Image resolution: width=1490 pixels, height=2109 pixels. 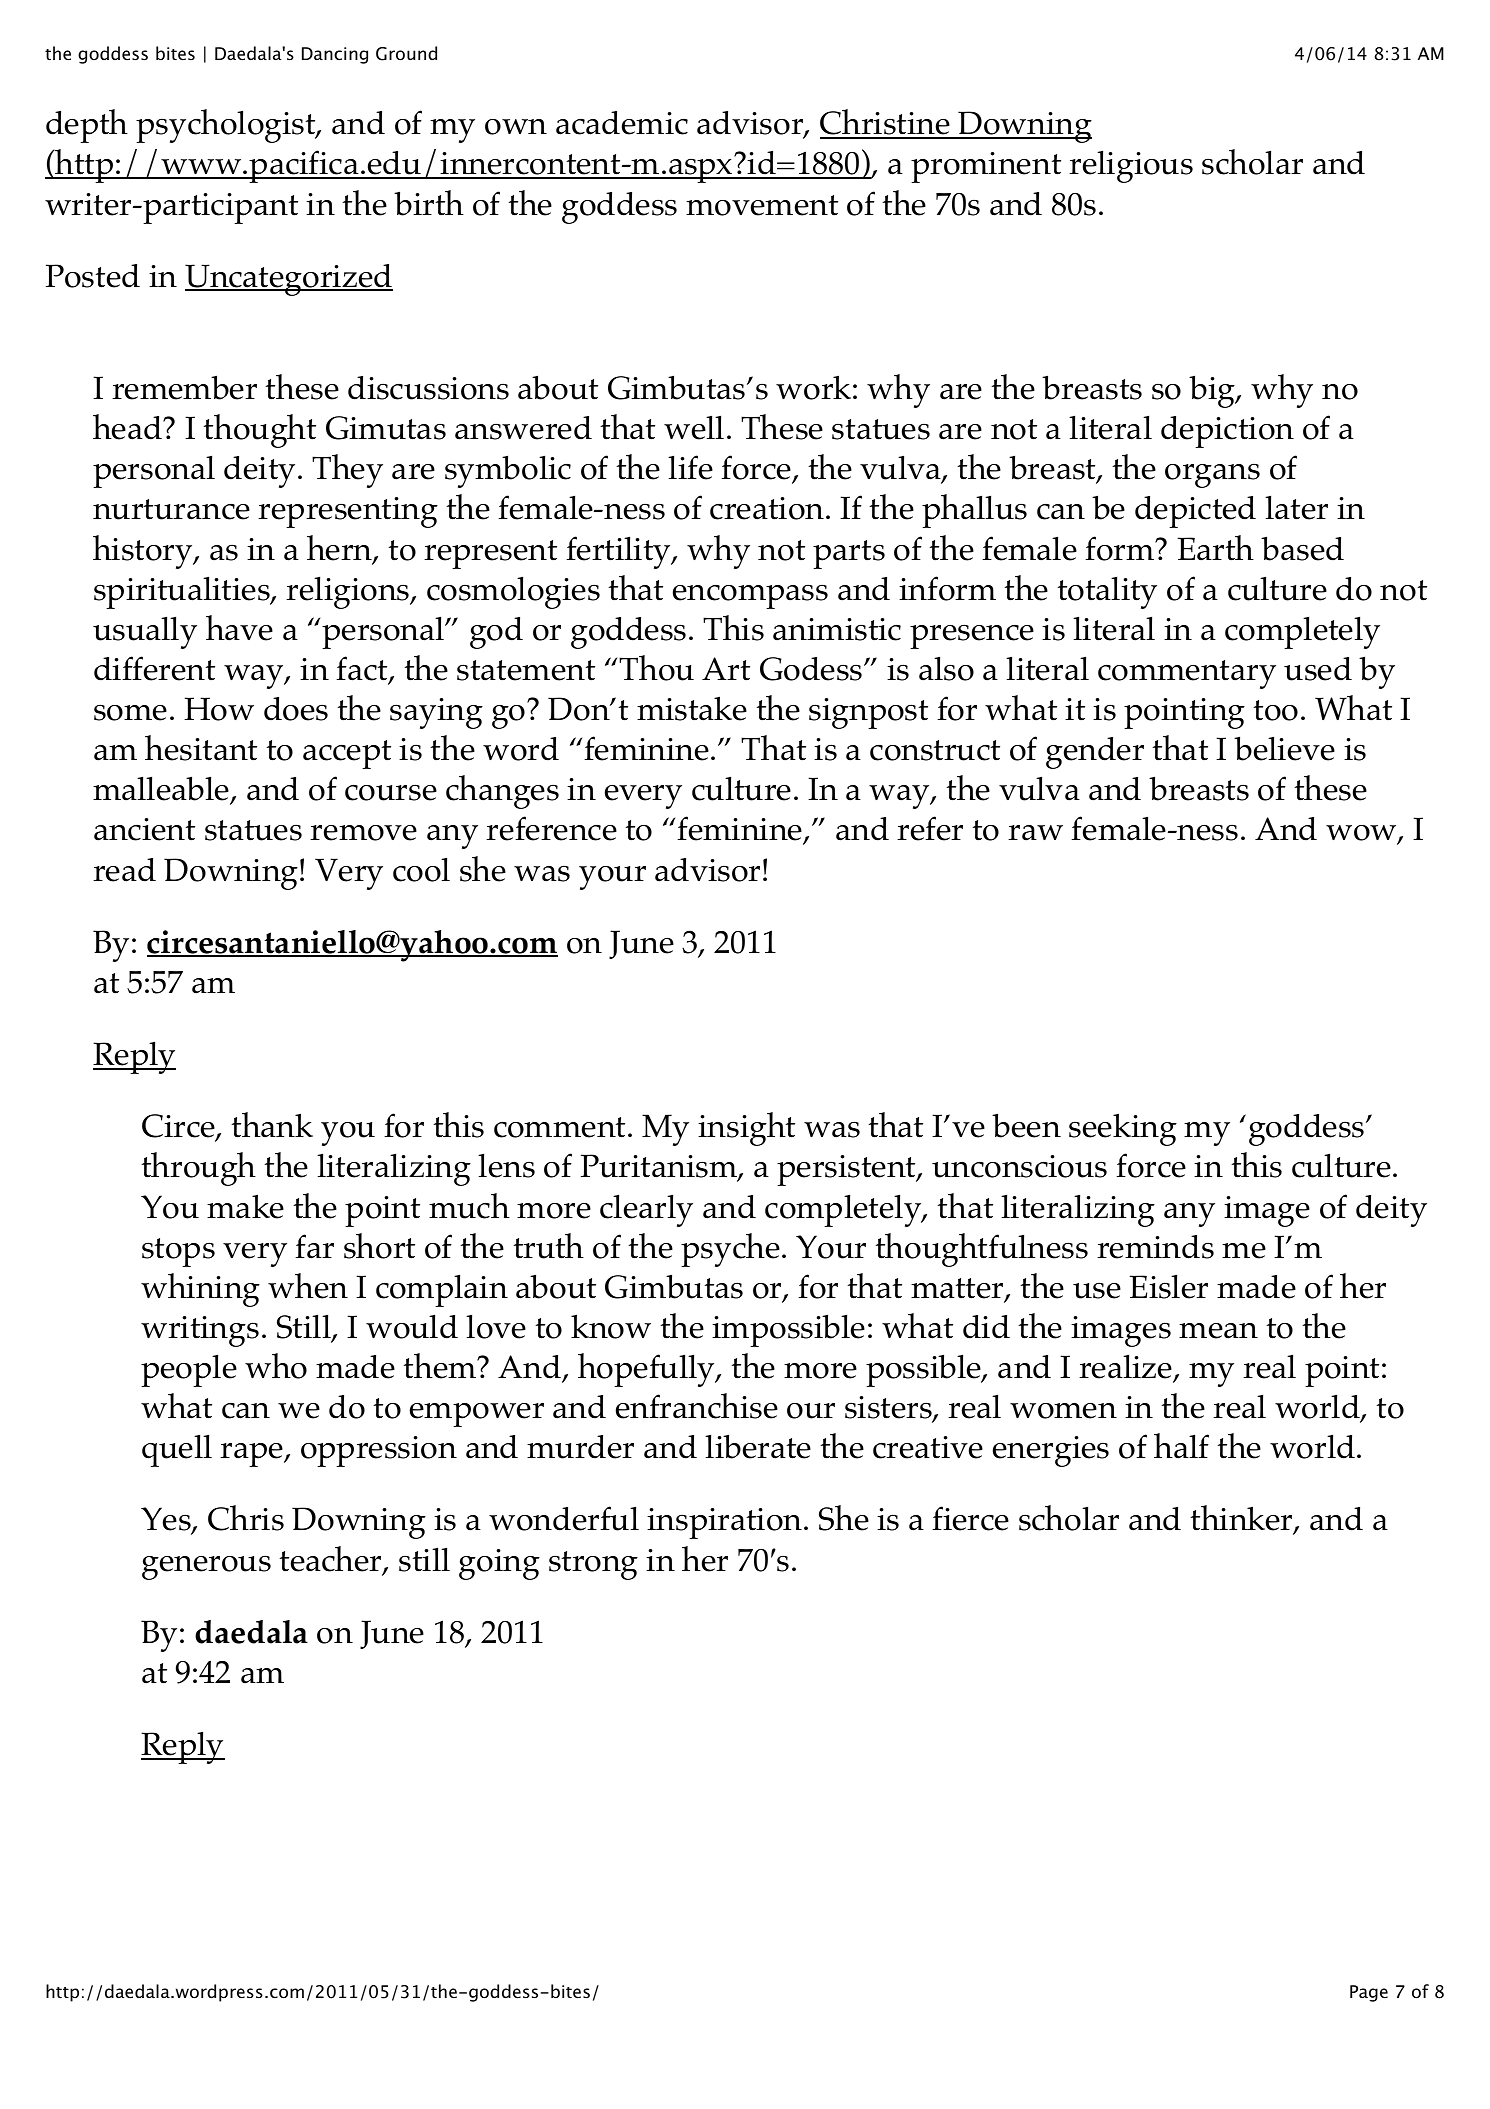 What do you see at coordinates (746, 1129) in the document?
I see `insight` at bounding box center [746, 1129].
